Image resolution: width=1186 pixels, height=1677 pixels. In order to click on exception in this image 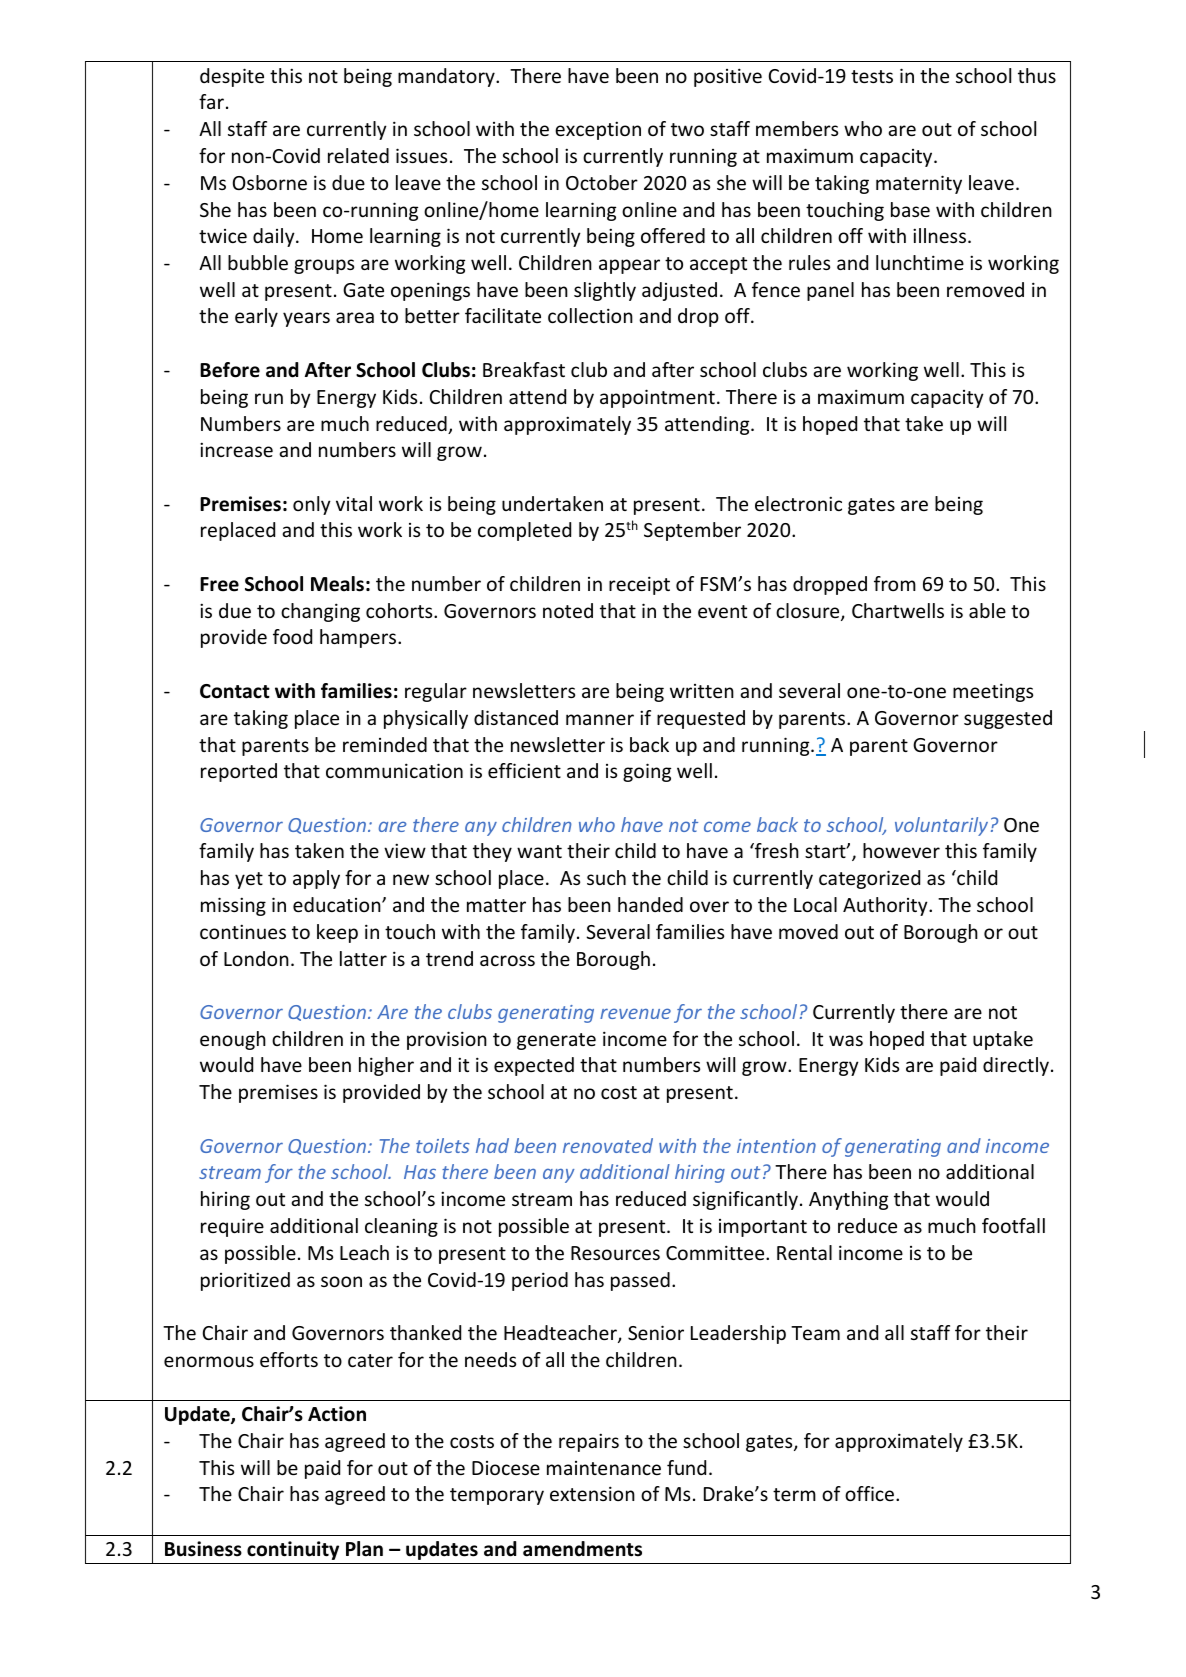, I will do `click(598, 130)`.
